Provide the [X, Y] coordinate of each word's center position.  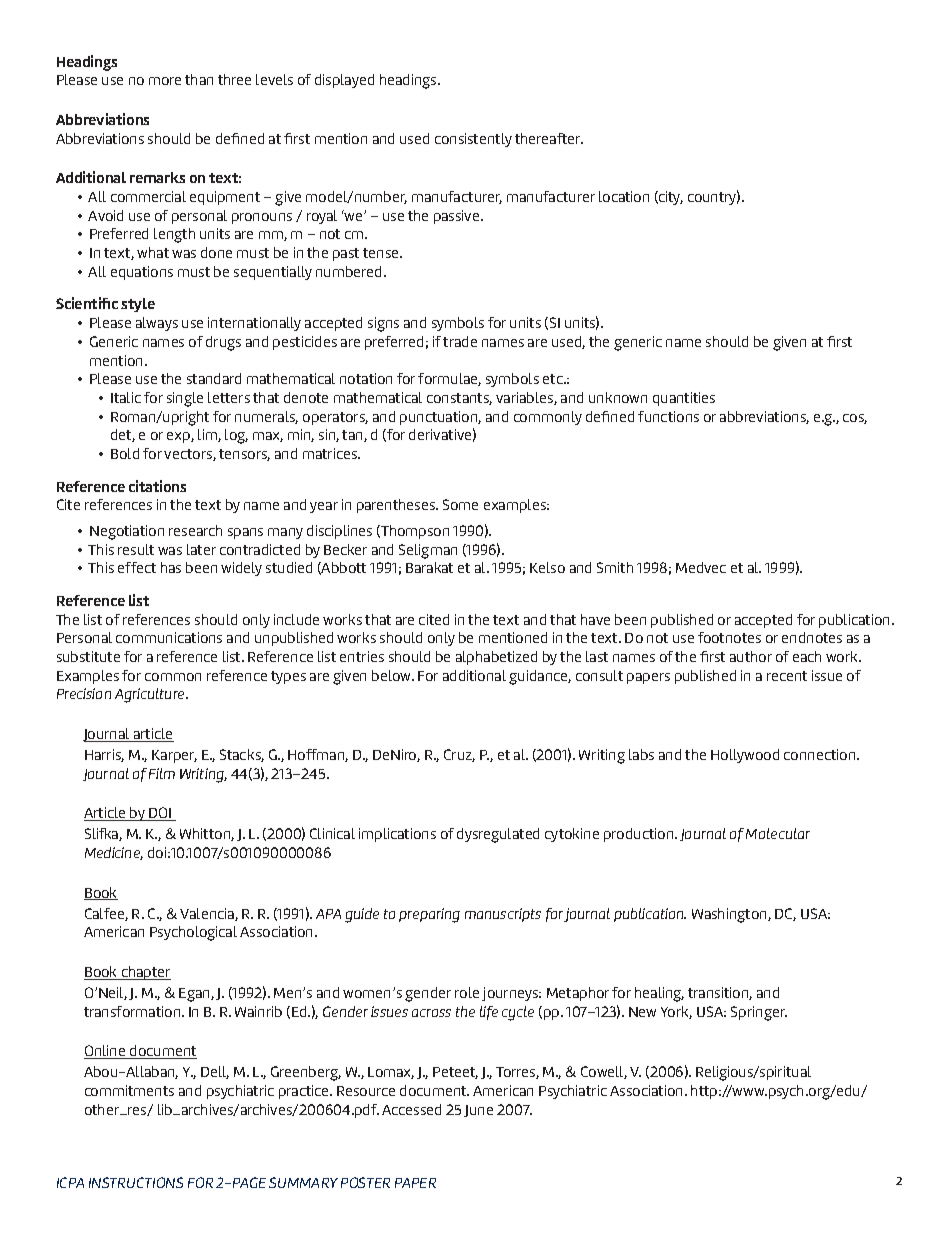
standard [214, 378]
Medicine [114, 853]
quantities [684, 399]
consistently [473, 140]
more [165, 81]
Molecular [778, 833]
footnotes [729, 637]
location [624, 196]
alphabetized [496, 658]
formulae [449, 379]
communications [169, 637]
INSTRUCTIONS [136, 1182]
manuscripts [503, 915]
